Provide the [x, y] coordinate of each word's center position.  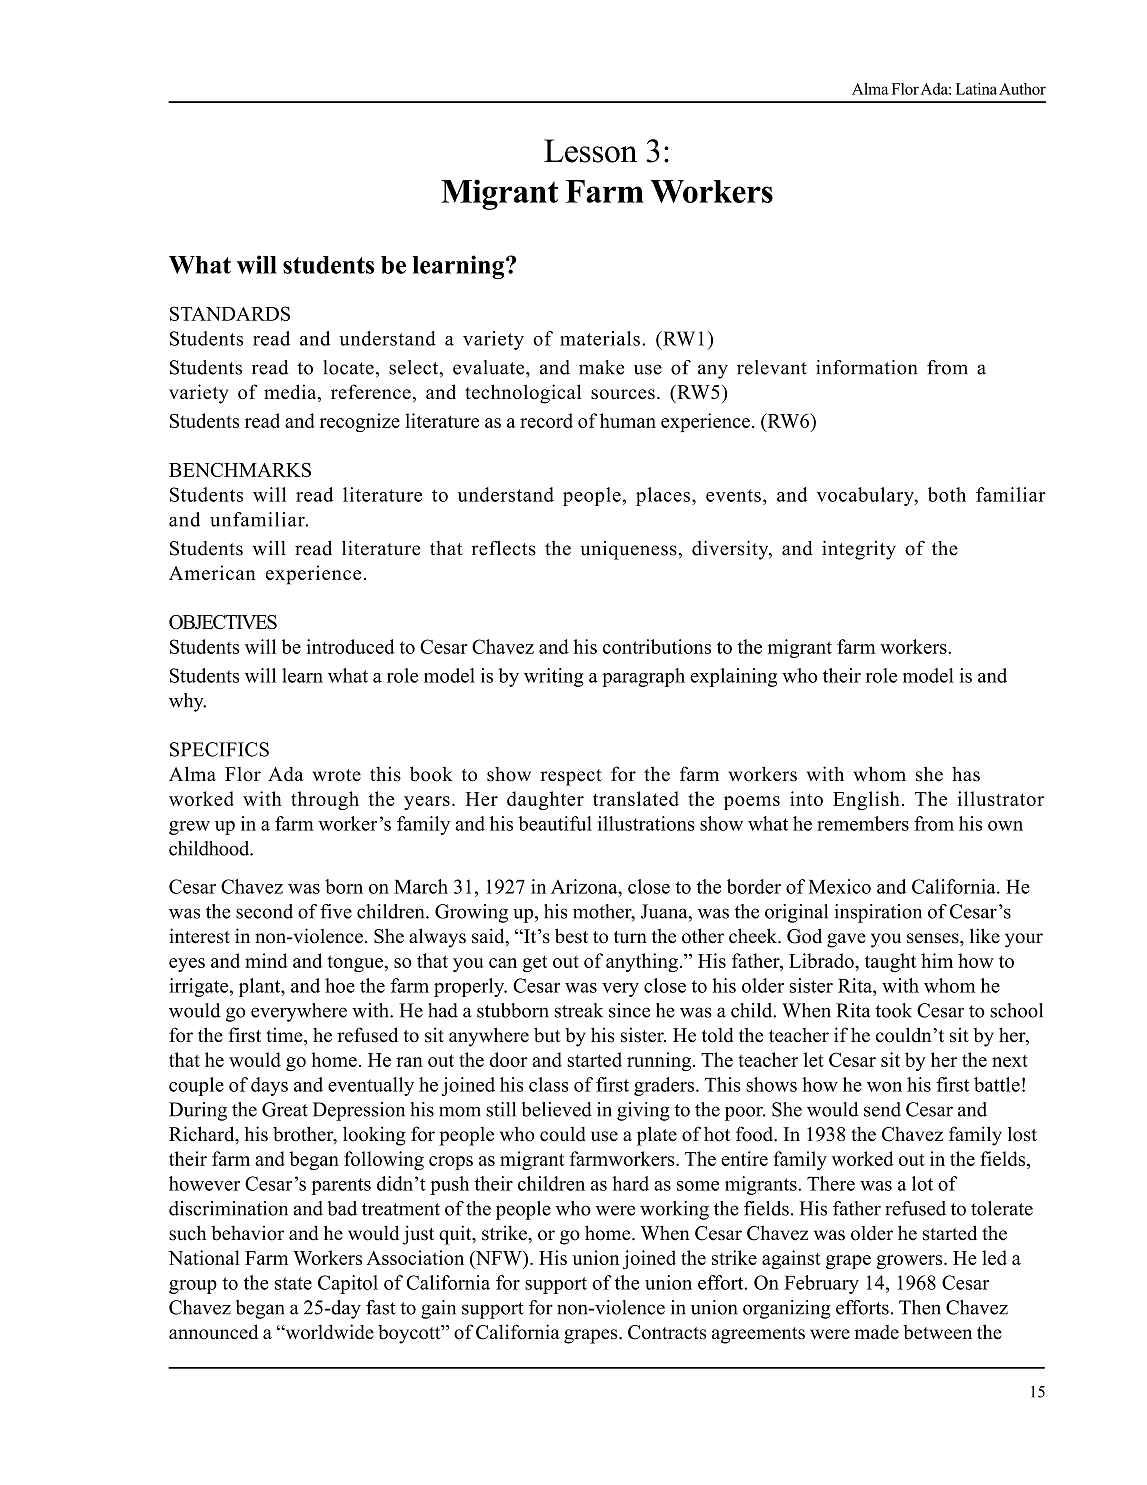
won [884, 1087]
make [601, 367]
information [866, 367]
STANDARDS [230, 313]
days [269, 1086]
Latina [976, 89]
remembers [863, 823]
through [325, 800]
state [293, 1283]
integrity [859, 550]
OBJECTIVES [223, 622]
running [660, 1061]
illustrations [645, 823]
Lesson [590, 151]
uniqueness [629, 550]
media [291, 393]
